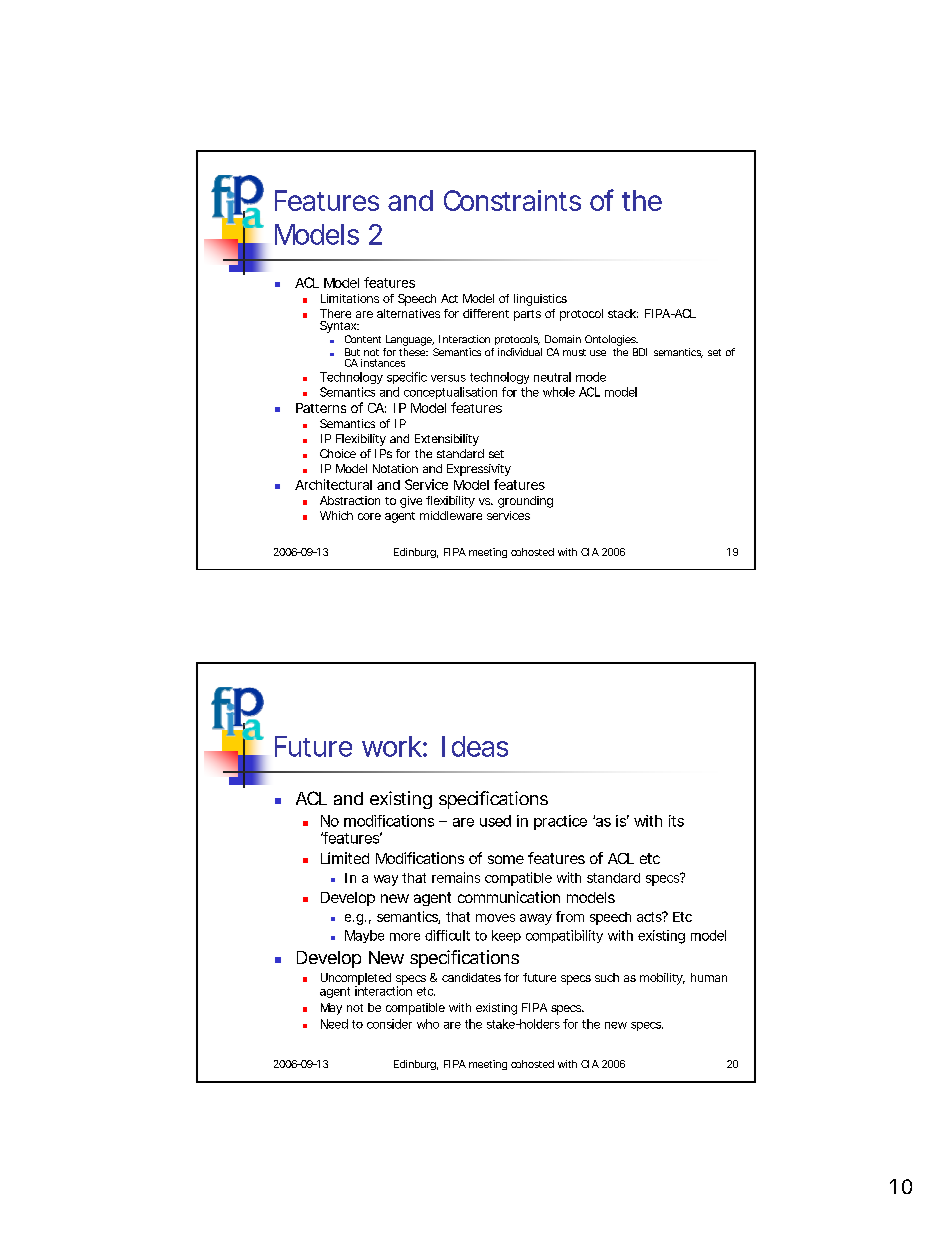 This page has width=952, height=1233. I want to click on grounding, so click(525, 502).
